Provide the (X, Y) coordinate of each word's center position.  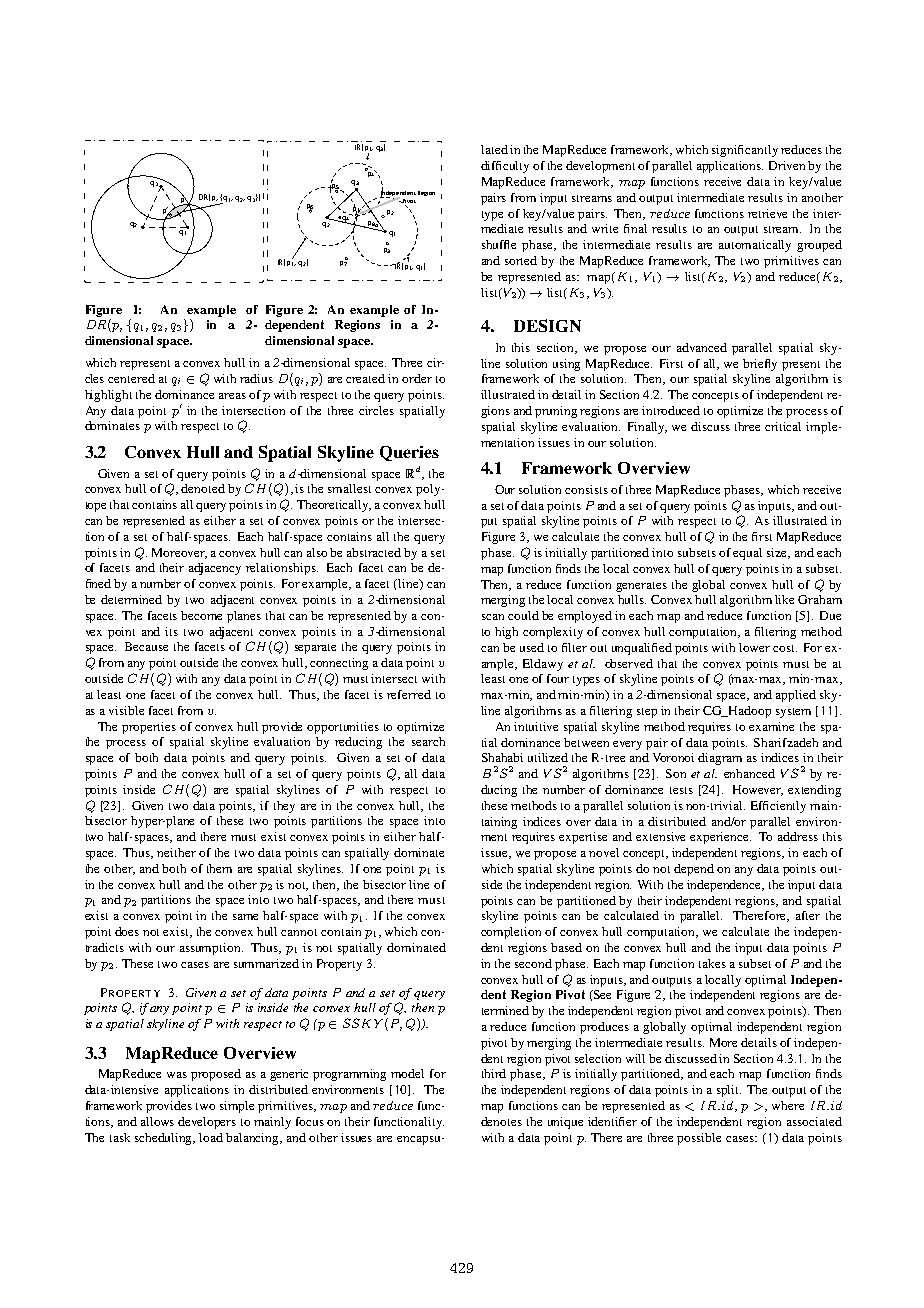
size (778, 553)
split (729, 1091)
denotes (501, 1121)
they (284, 807)
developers (207, 1123)
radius (256, 378)
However (758, 790)
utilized (548, 757)
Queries (409, 453)
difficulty (505, 167)
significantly (745, 151)
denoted (203, 488)
